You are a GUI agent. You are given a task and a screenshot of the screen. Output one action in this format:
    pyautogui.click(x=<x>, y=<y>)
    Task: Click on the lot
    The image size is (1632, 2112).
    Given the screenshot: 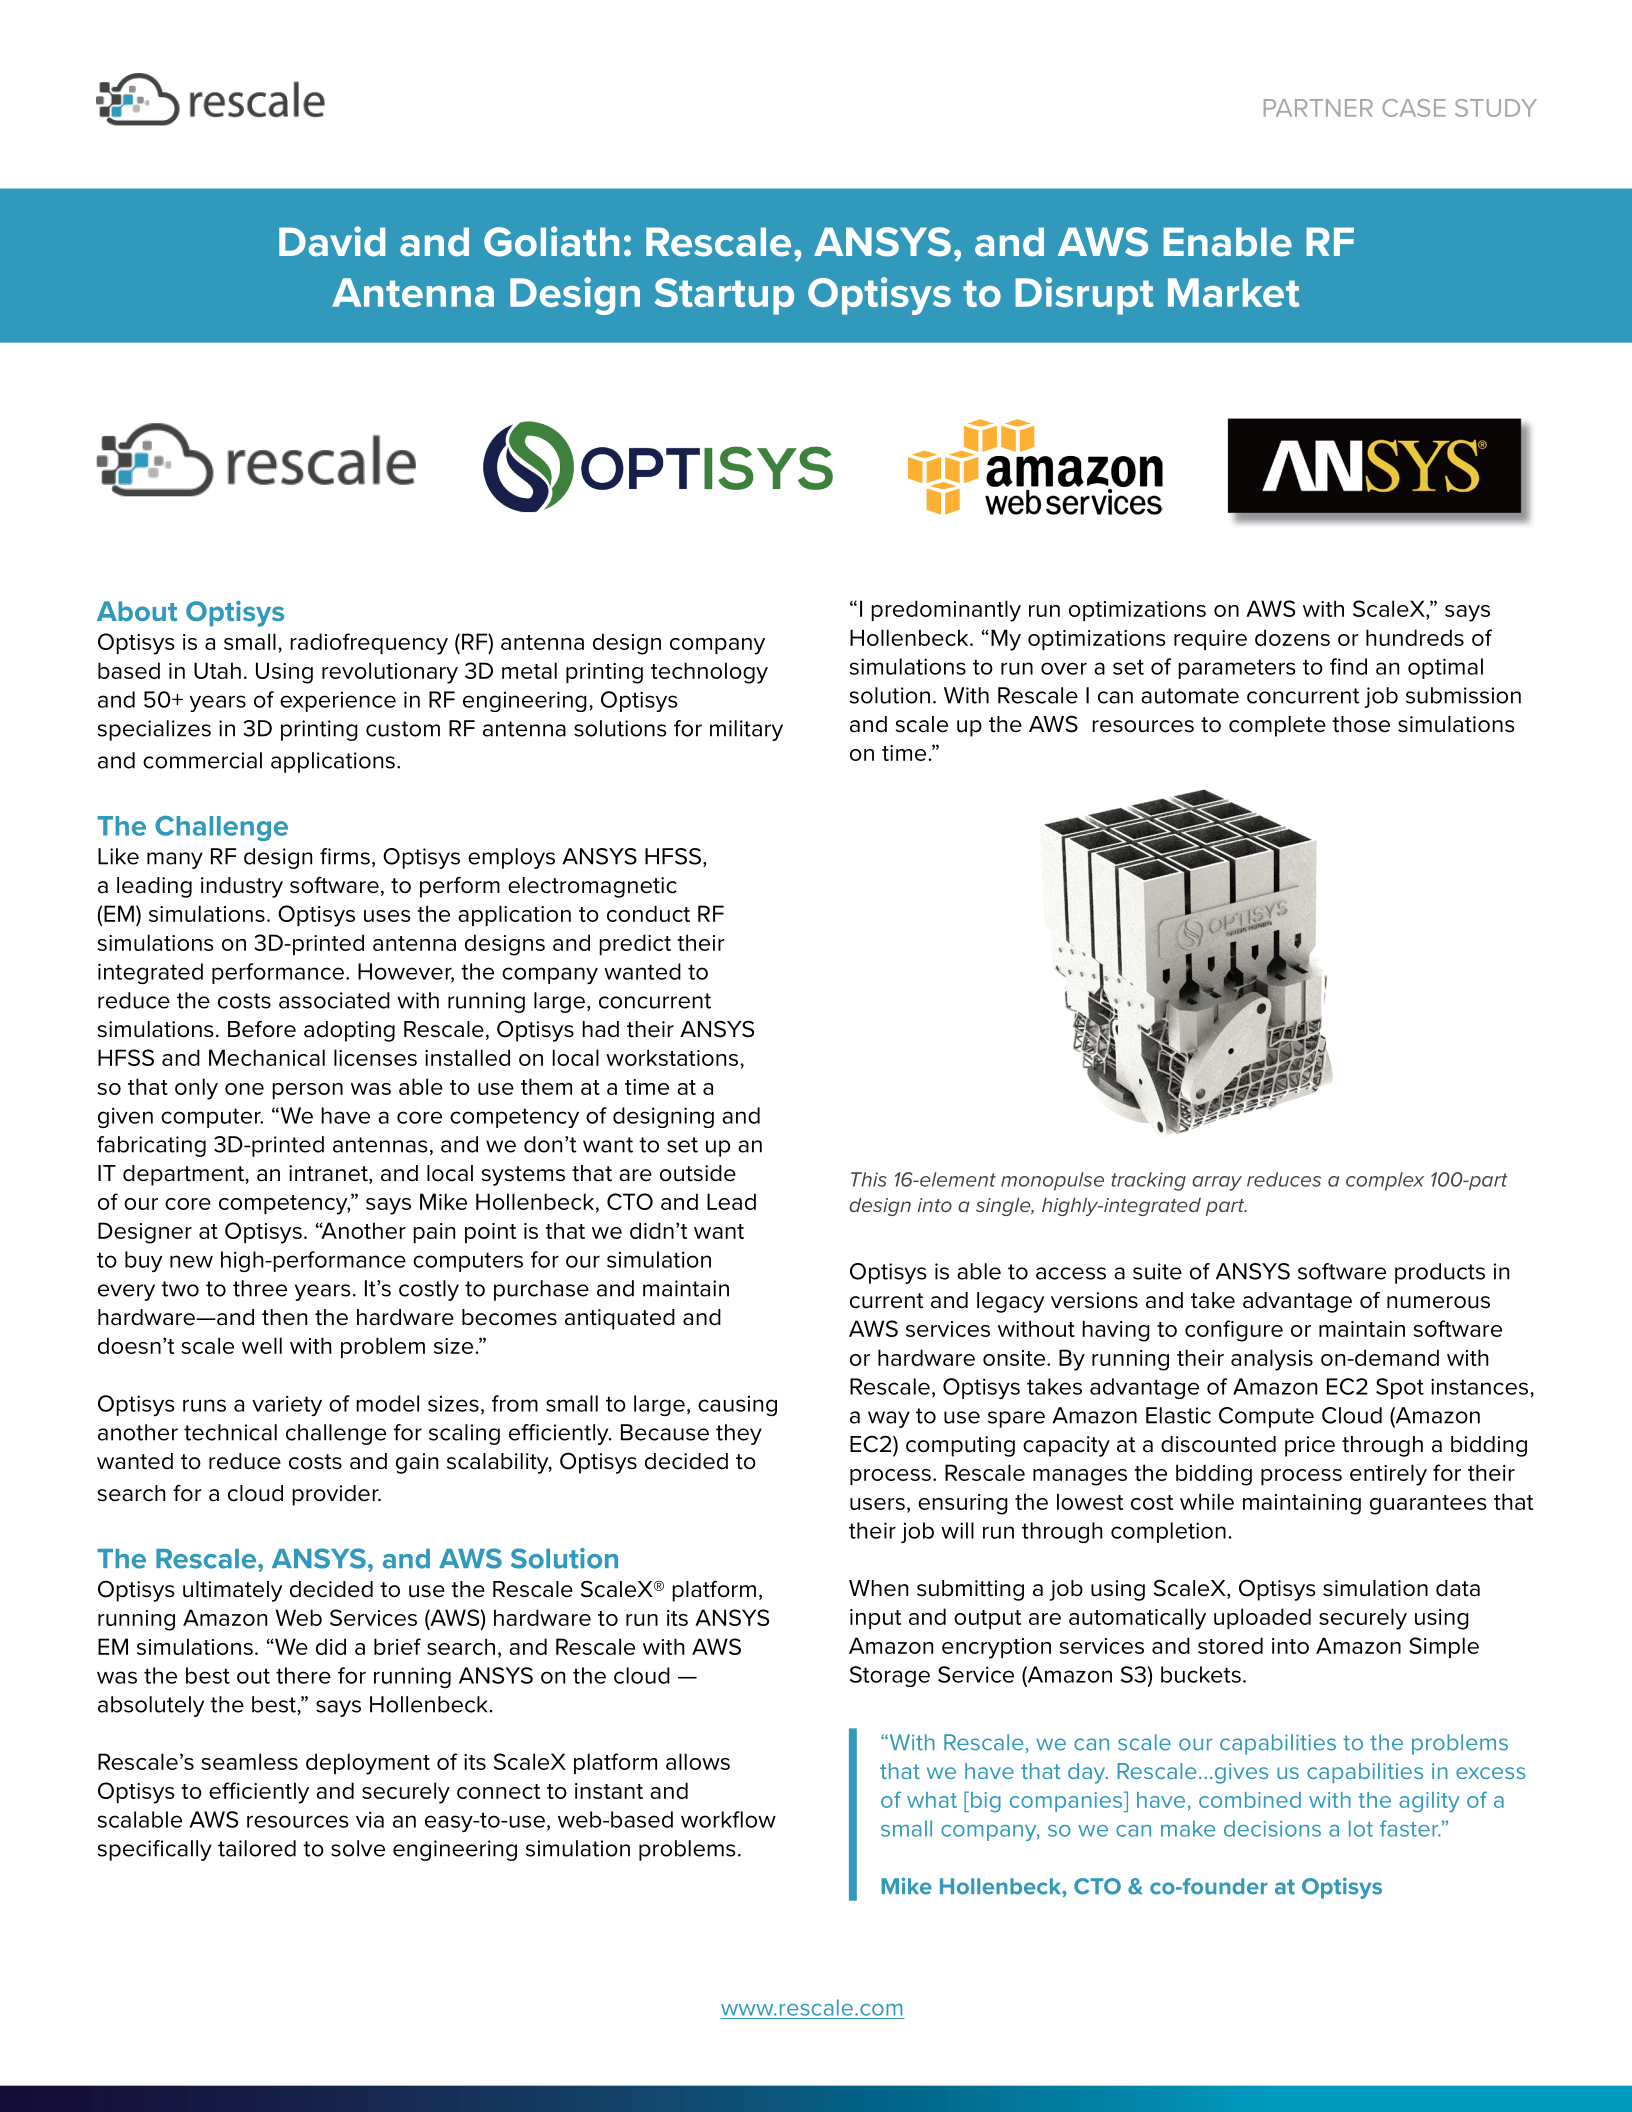 What is the action you would take?
    pyautogui.click(x=1361, y=1828)
